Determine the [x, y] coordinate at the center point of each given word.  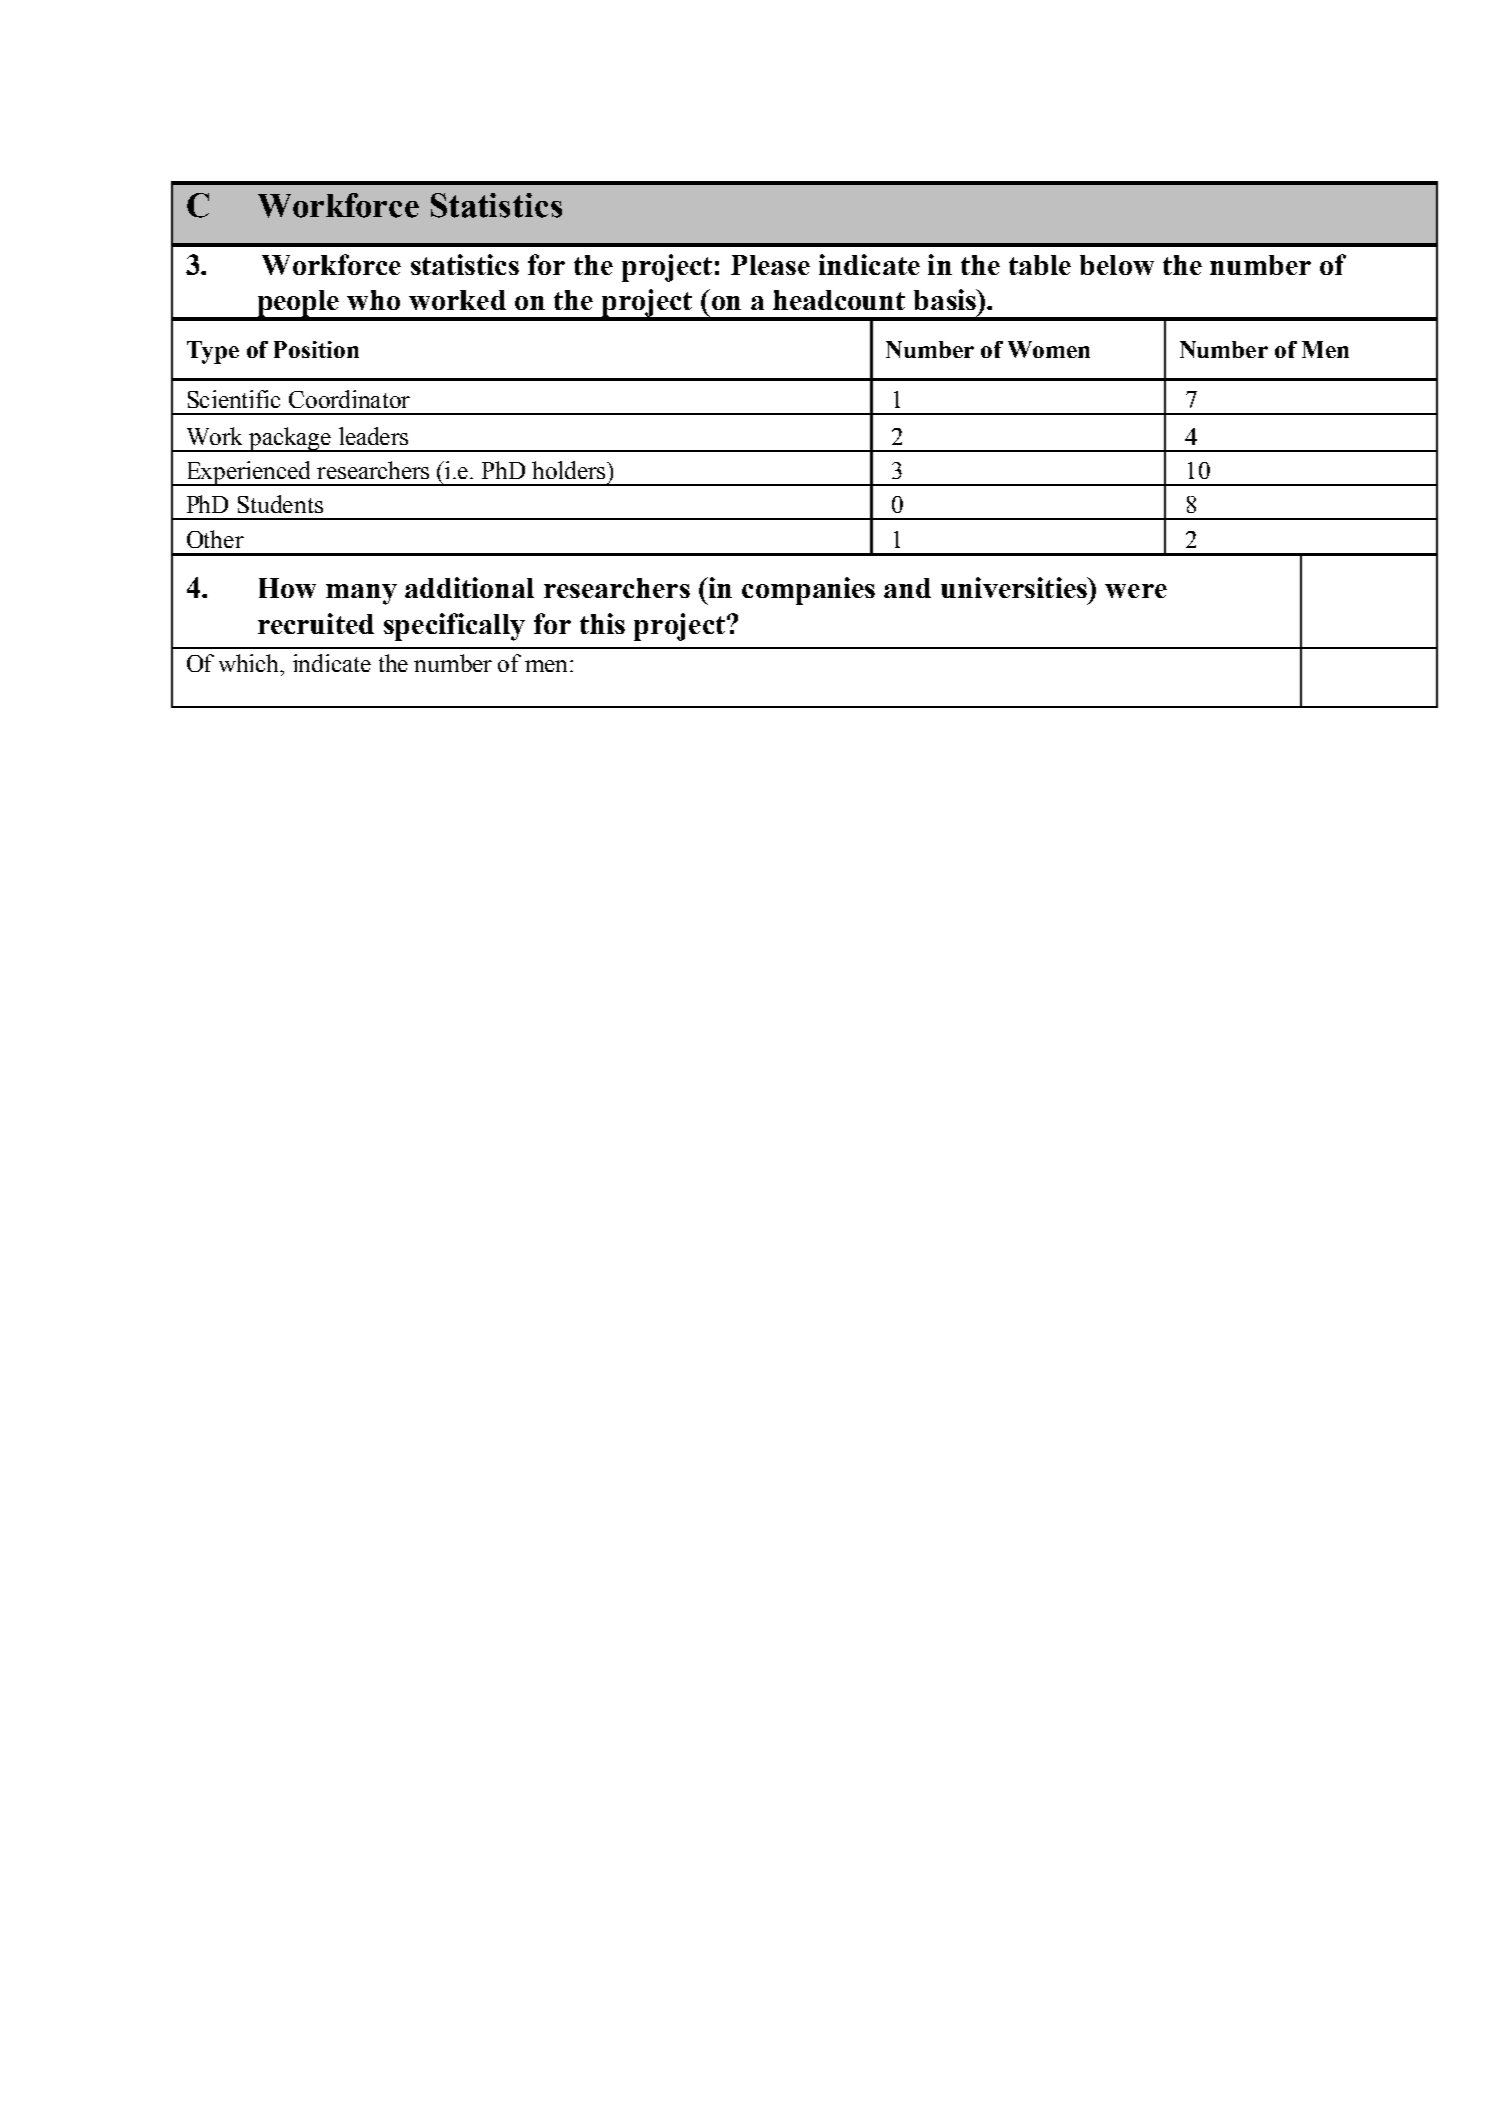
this [602, 623]
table [1040, 265]
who [373, 300]
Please [770, 265]
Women [1049, 349]
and [907, 588]
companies [808, 591]
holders [570, 470]
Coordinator [349, 399]
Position [316, 349]
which [250, 663]
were [1136, 591]
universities [1015, 587]
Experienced [249, 473]
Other [215, 539]
